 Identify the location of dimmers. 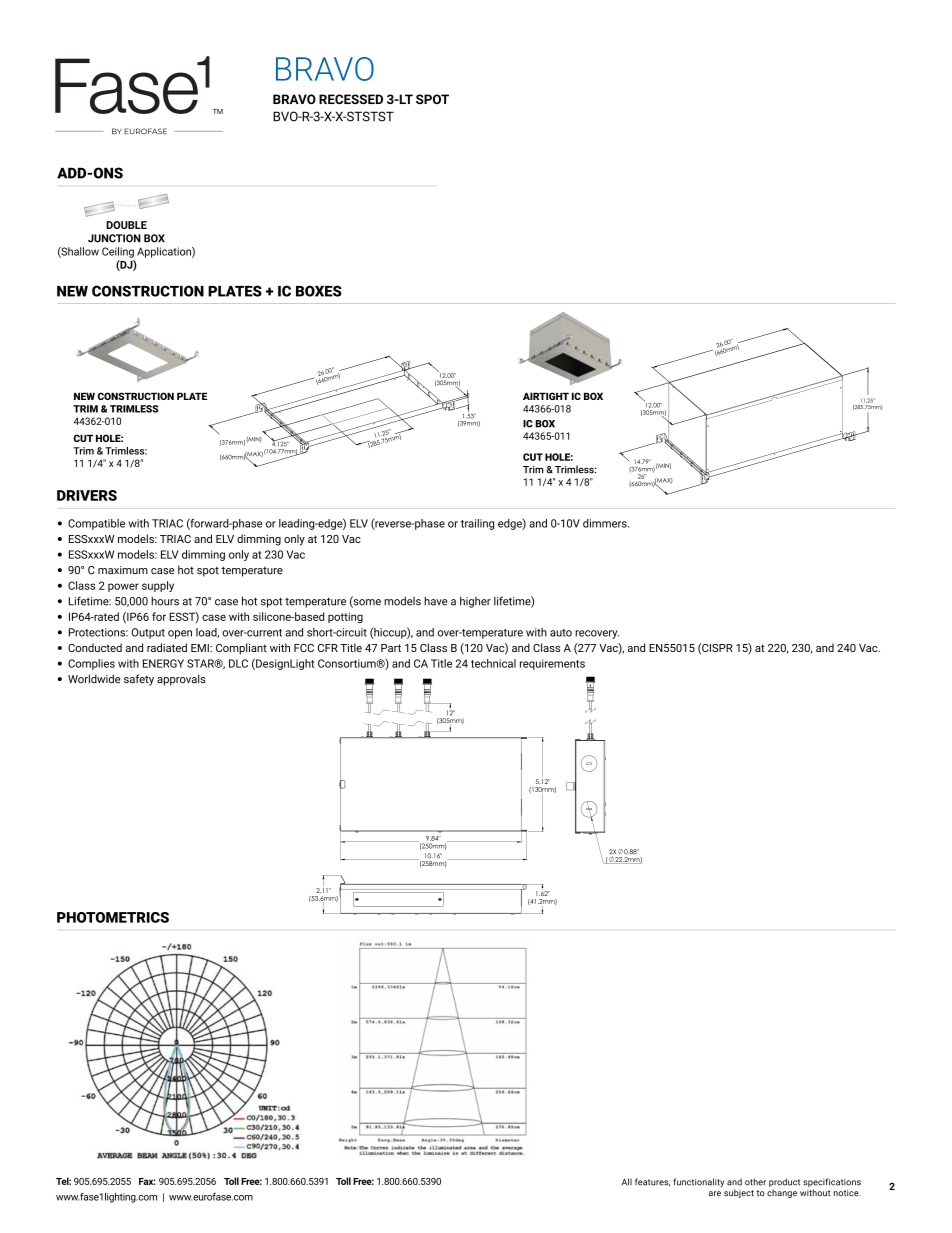
(606, 523).
